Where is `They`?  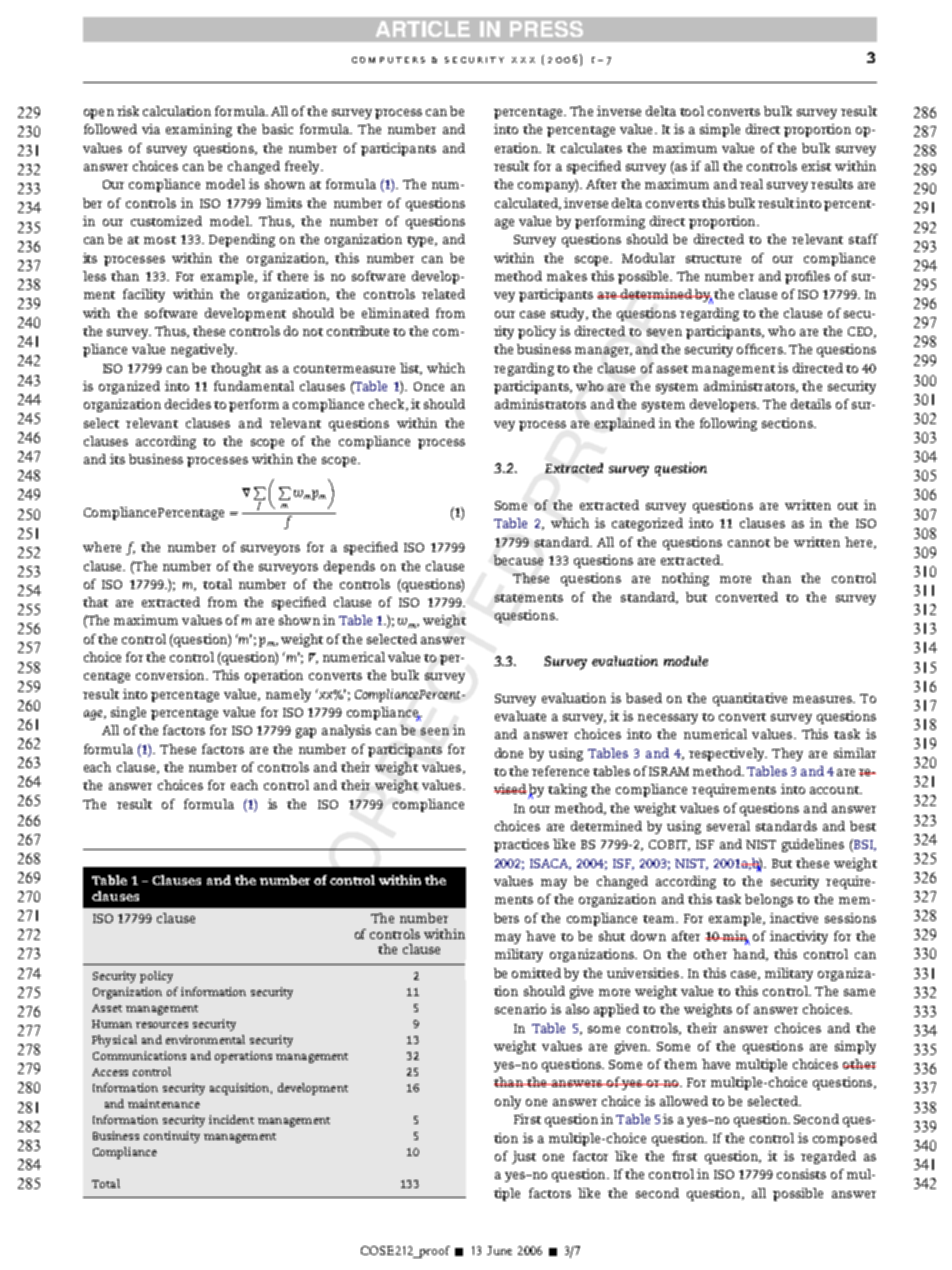
They is located at coordinates (787, 754).
